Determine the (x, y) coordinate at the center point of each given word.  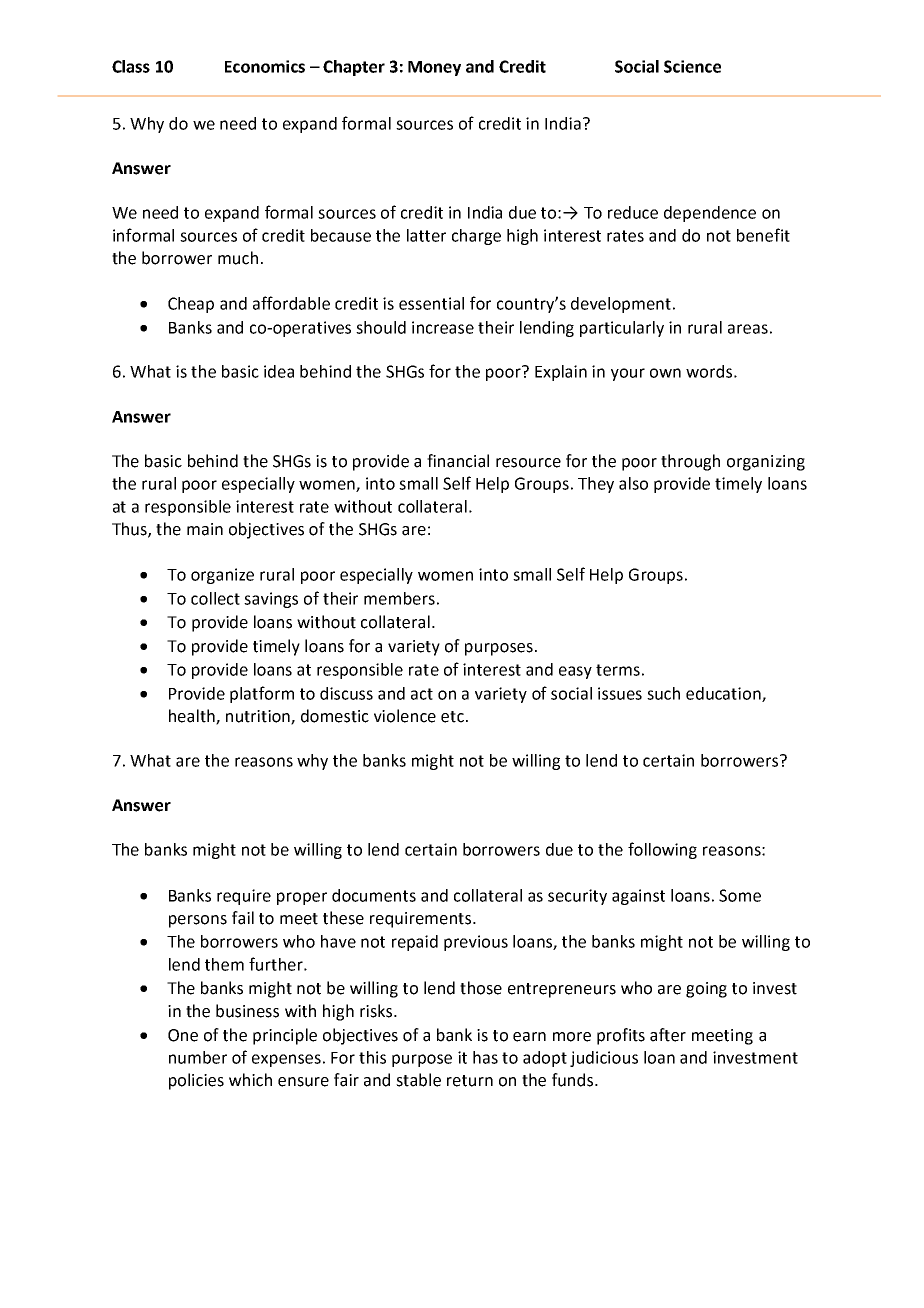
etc (452, 717)
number (198, 1057)
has (485, 1057)
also (633, 483)
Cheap (191, 305)
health (193, 717)
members (399, 598)
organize (222, 576)
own (665, 373)
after (668, 1035)
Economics (265, 66)
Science (692, 66)
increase (443, 327)
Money (434, 68)
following (662, 850)
